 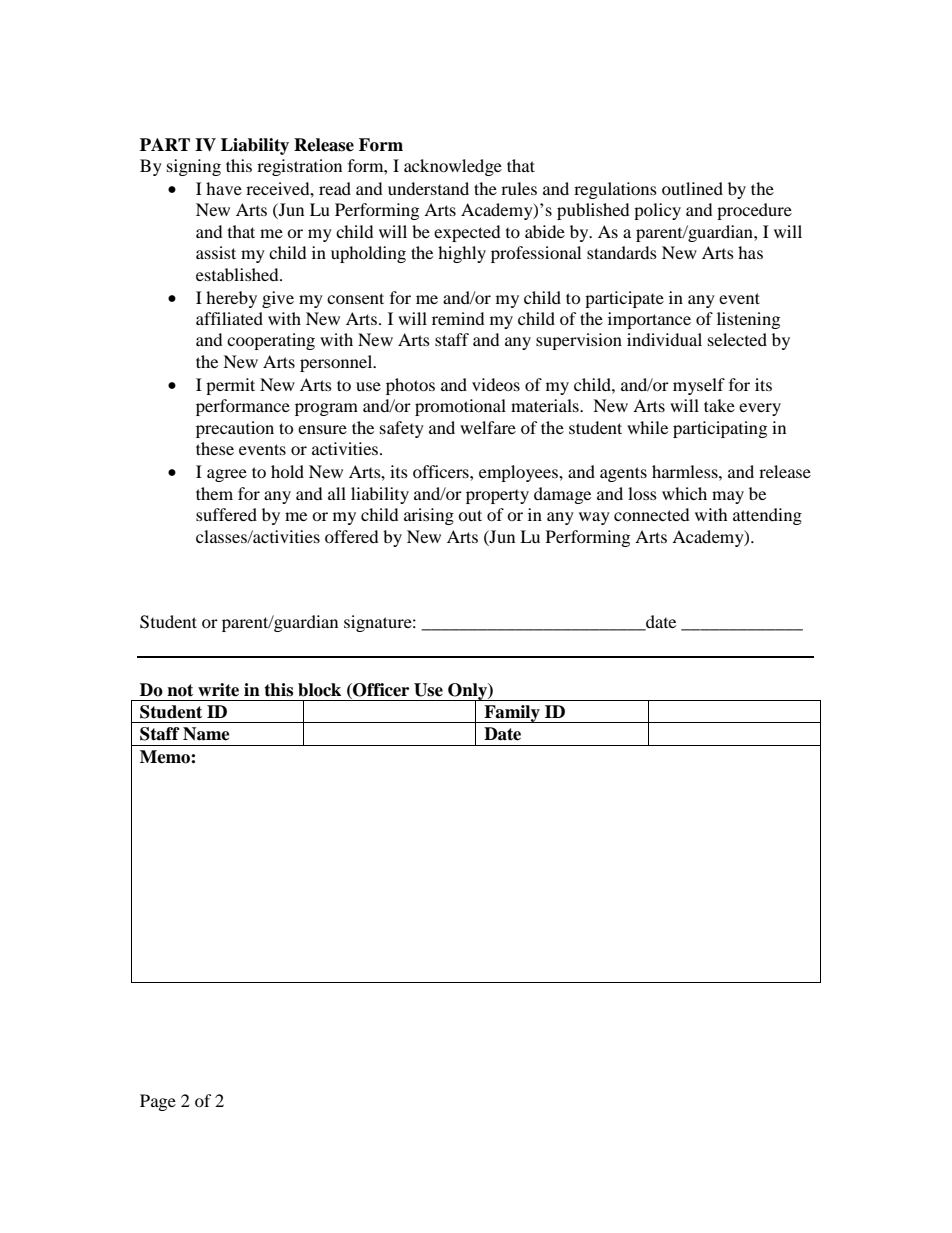 What do you see at coordinates (512, 714) in the document?
I see `Family` at bounding box center [512, 714].
